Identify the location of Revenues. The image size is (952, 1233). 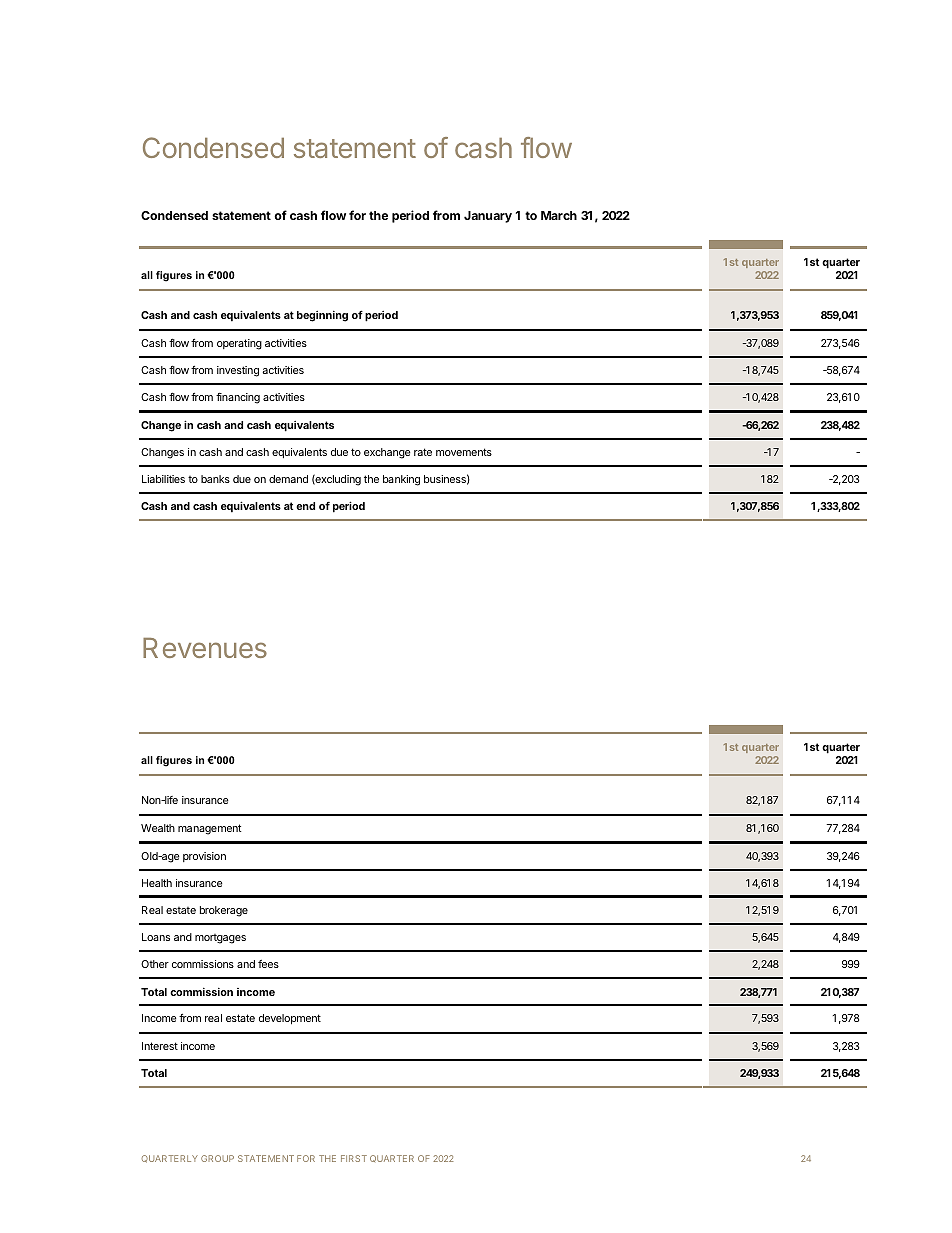
(205, 648).
